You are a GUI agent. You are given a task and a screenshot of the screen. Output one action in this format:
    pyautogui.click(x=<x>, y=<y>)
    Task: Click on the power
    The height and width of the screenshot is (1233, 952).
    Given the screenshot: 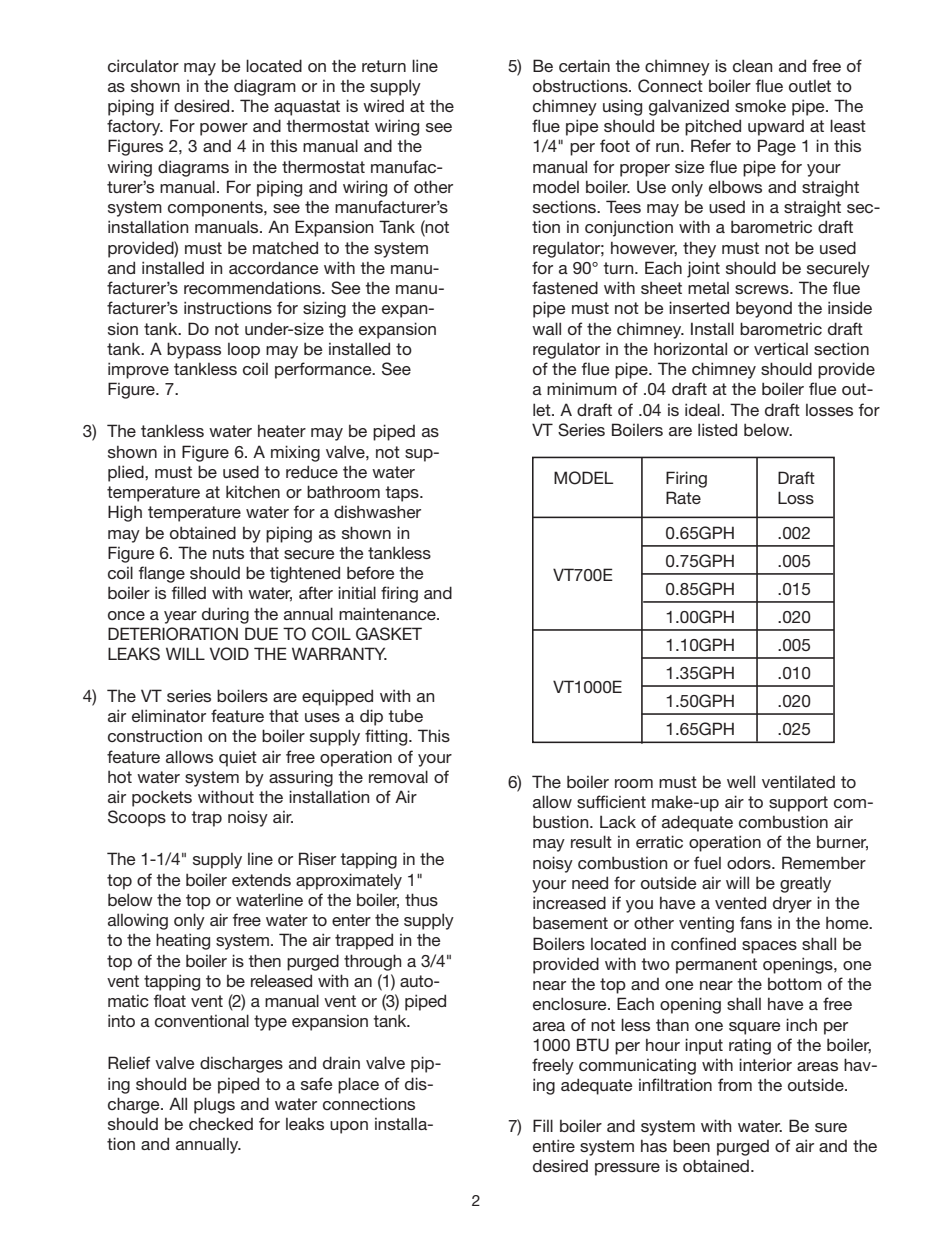 What is the action you would take?
    pyautogui.click(x=224, y=129)
